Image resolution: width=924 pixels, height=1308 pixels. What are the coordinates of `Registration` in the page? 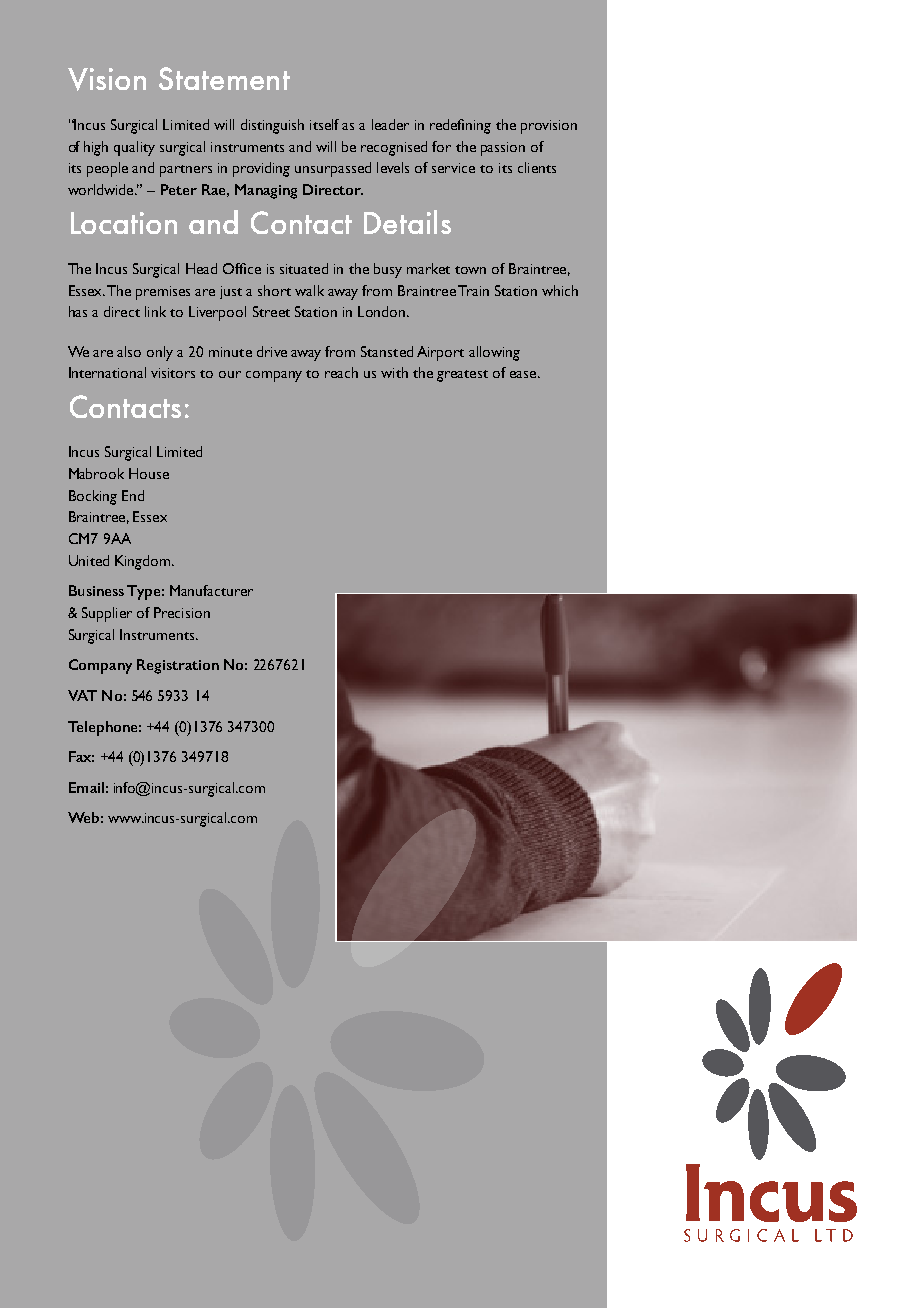 It's located at (178, 666).
